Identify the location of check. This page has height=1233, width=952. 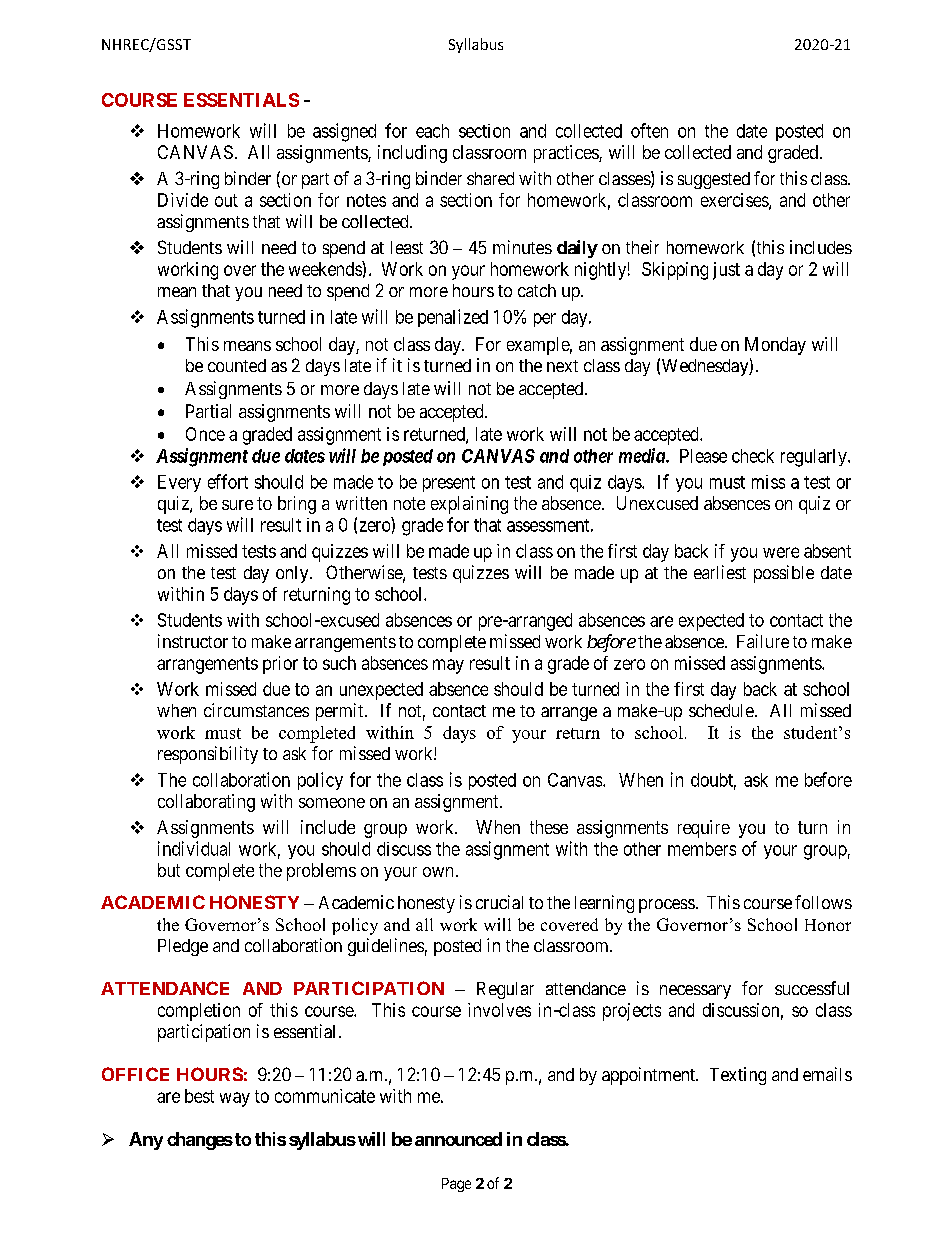
(753, 456).
